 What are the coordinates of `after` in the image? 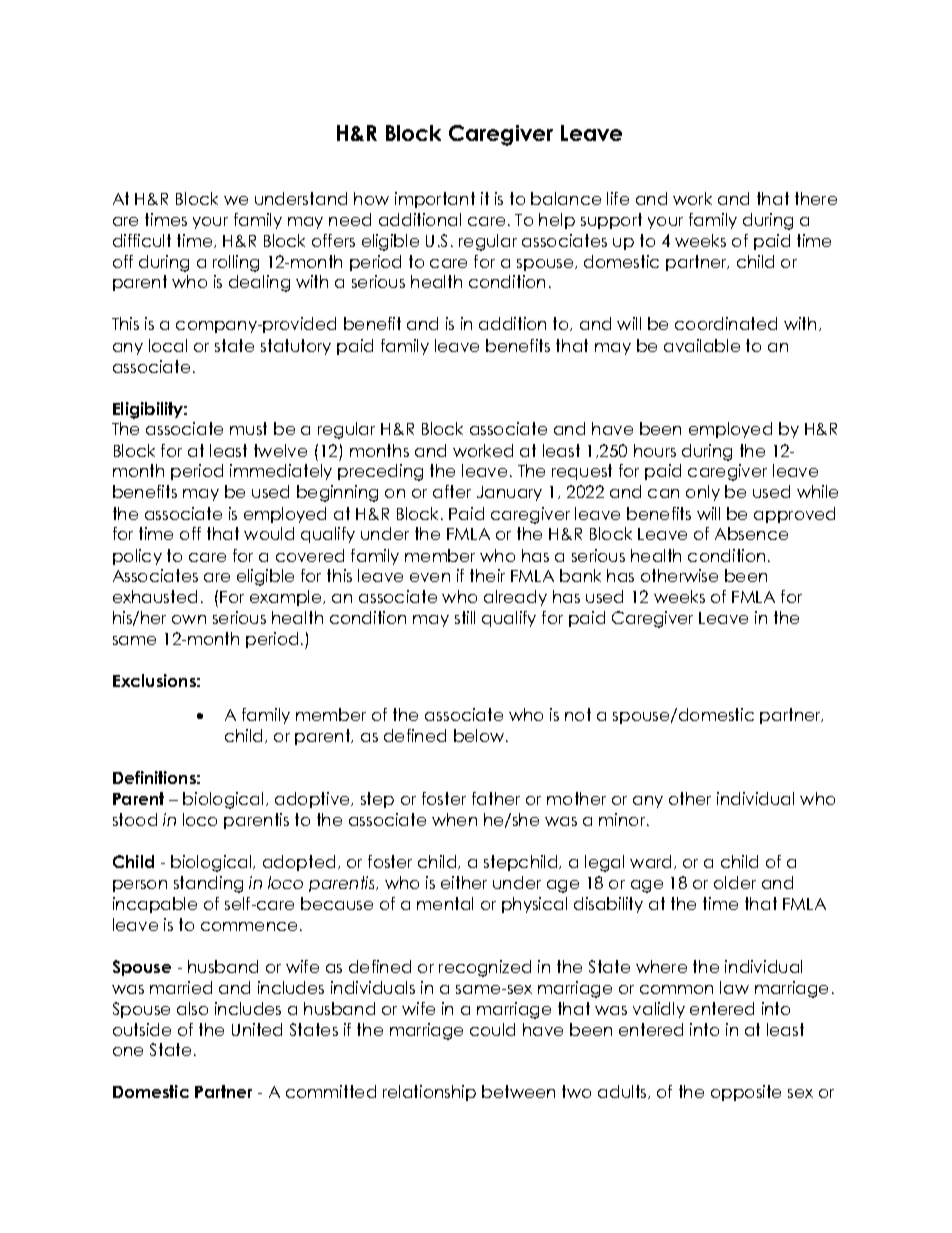 It's located at (452, 491).
